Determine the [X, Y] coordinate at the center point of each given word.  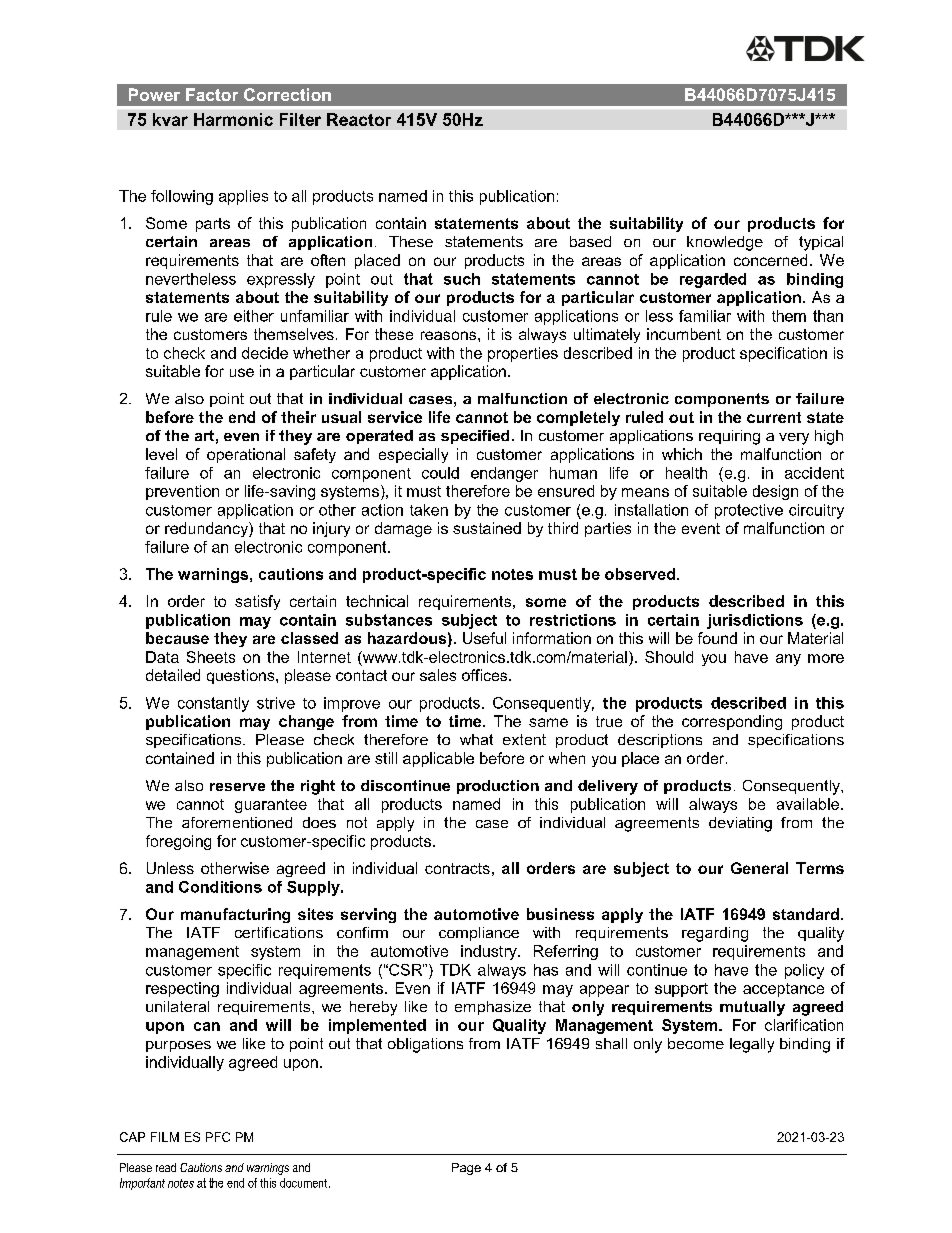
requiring [729, 437]
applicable [438, 759]
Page [466, 1169]
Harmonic [233, 119]
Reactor [359, 119]
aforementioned [237, 822]
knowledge [725, 243]
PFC [218, 1137]
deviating [740, 824]
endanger [504, 474]
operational [246, 455]
